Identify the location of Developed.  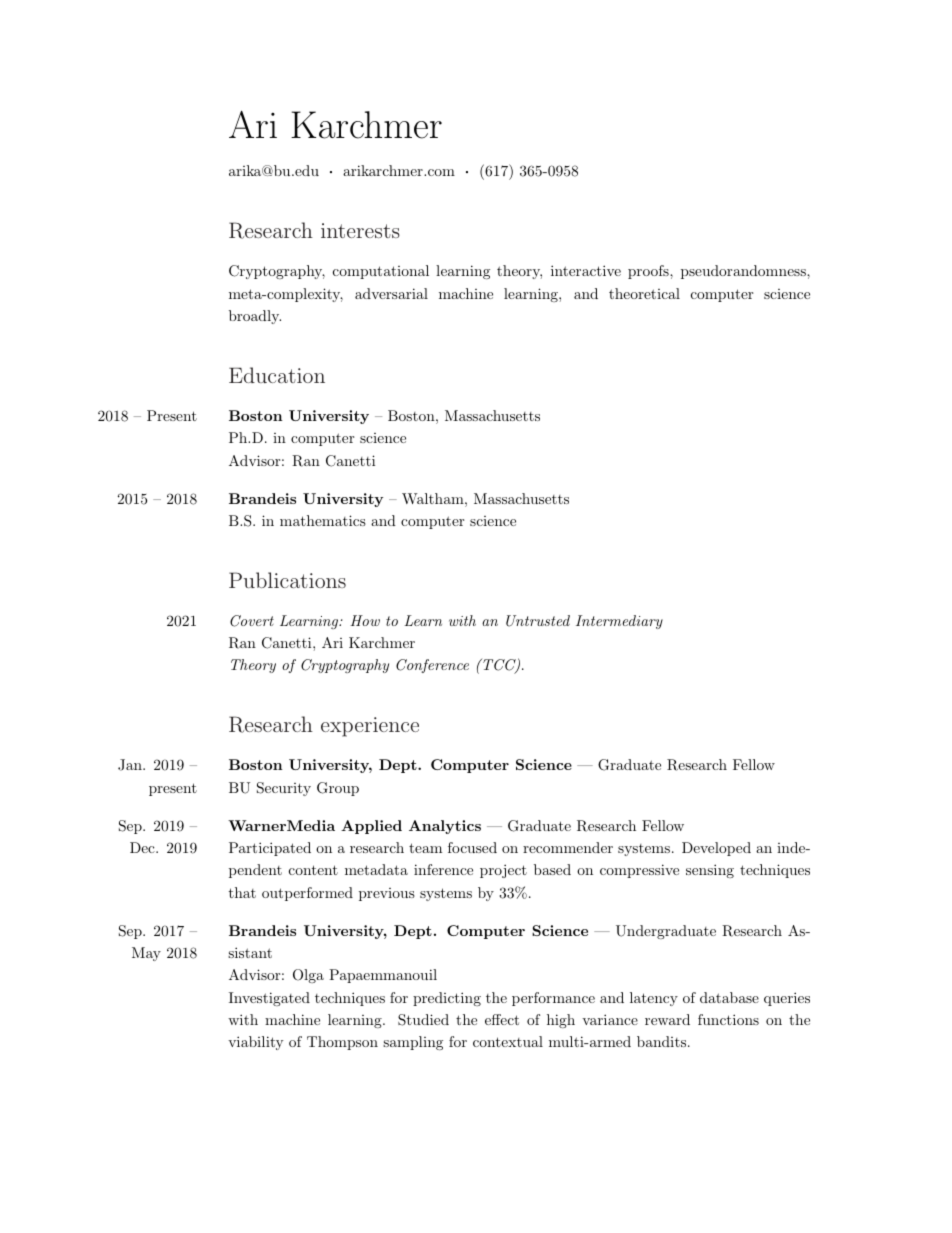
(716, 849).
